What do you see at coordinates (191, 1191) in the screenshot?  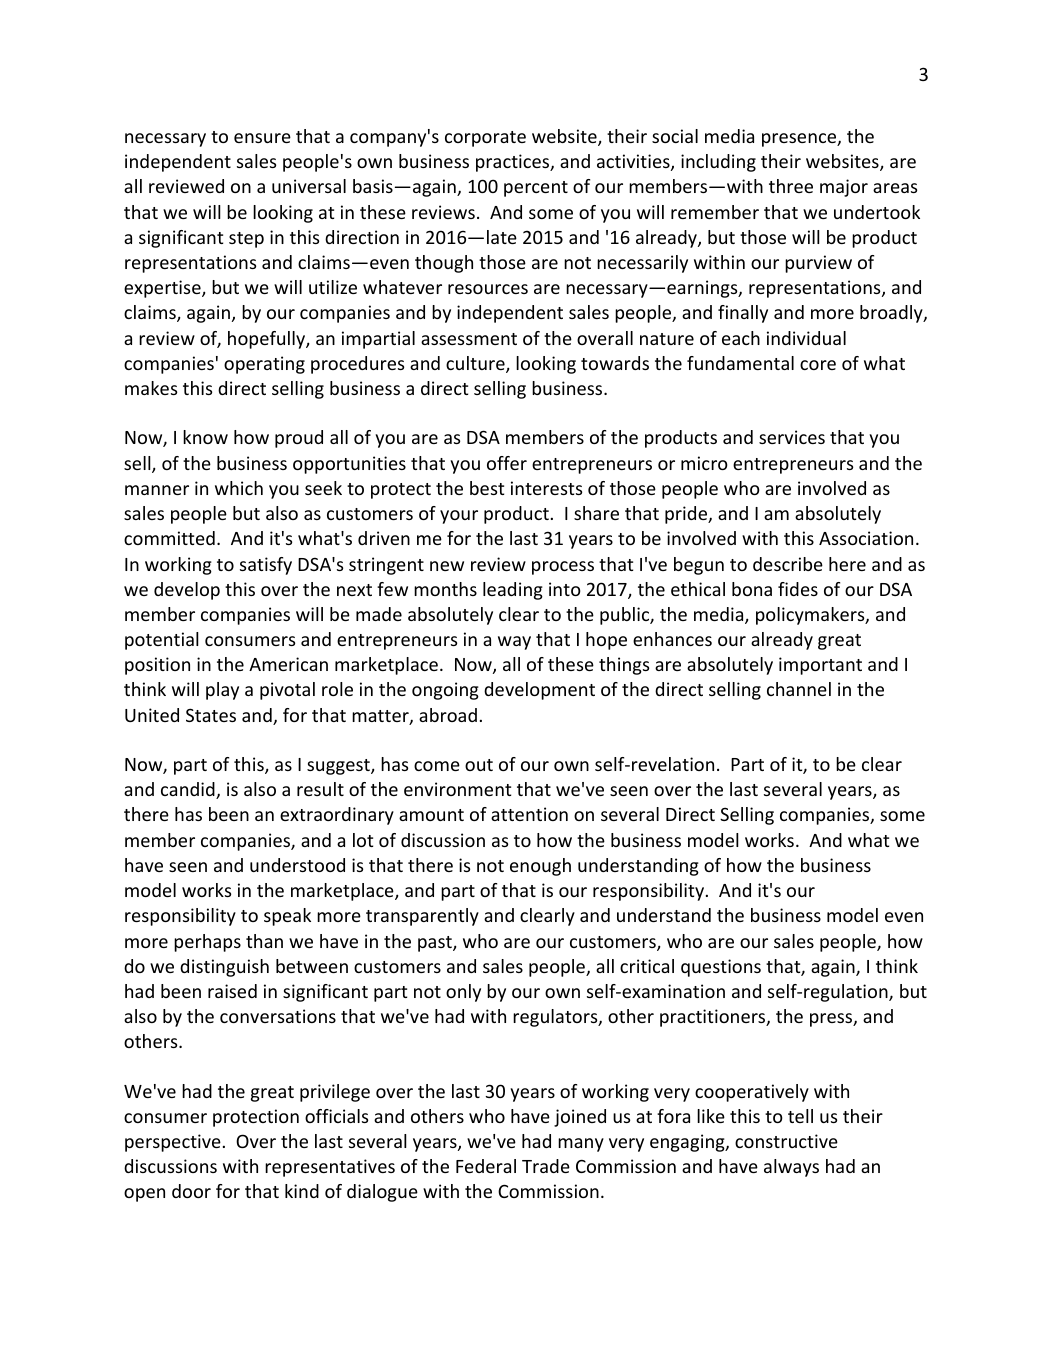 I see `door` at bounding box center [191, 1191].
